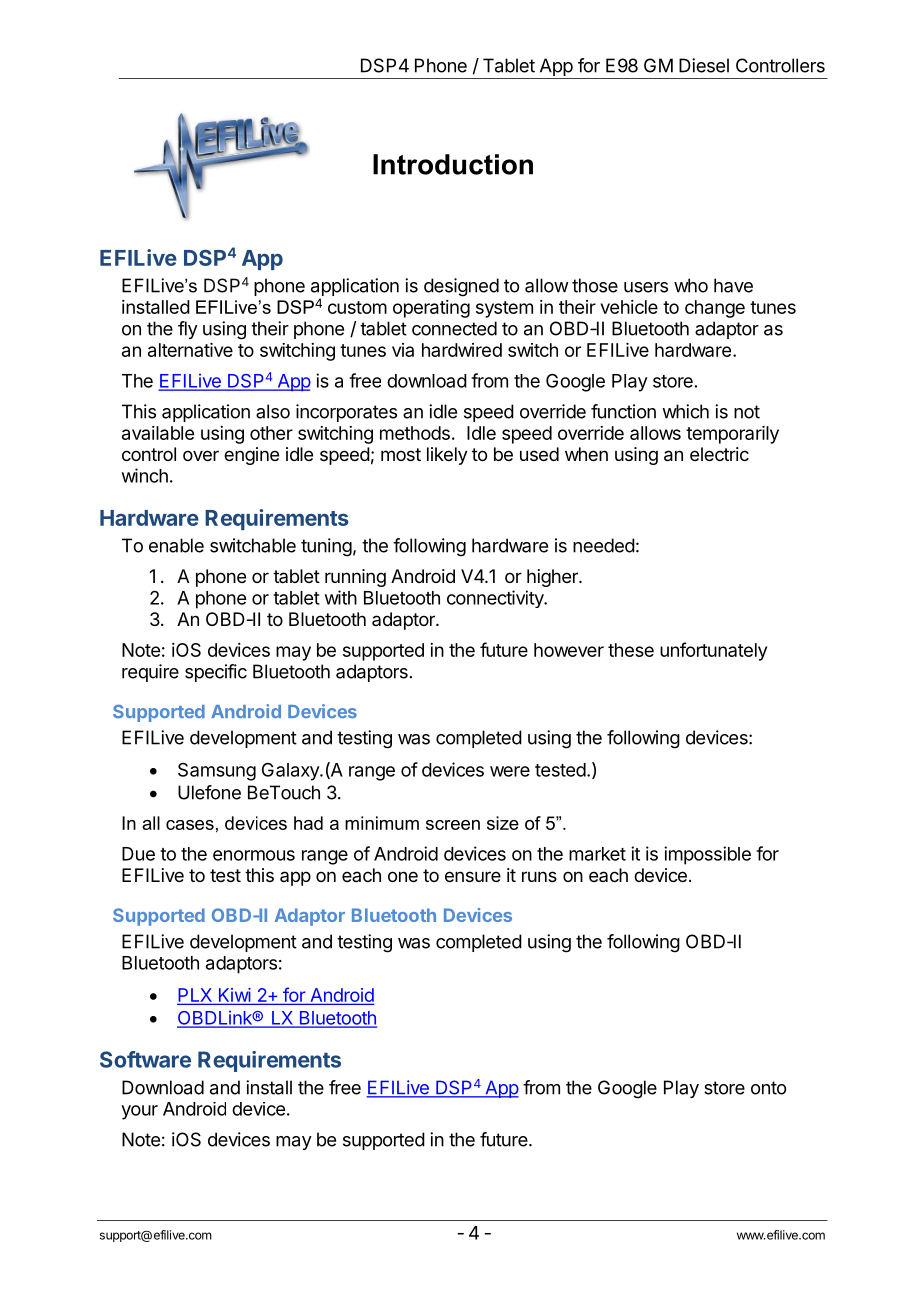  I want to click on likely, so click(447, 456).
